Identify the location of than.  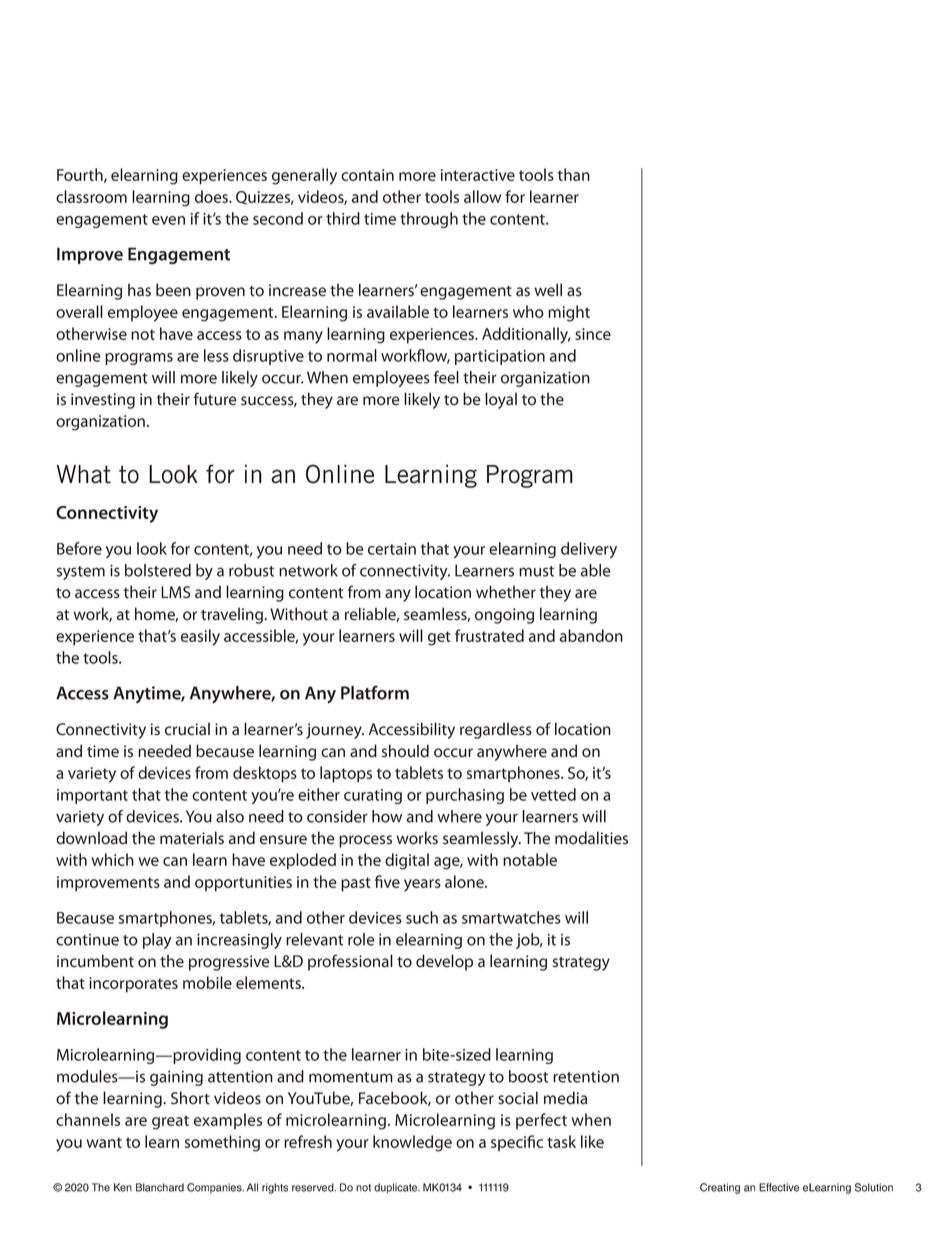
(574, 174).
